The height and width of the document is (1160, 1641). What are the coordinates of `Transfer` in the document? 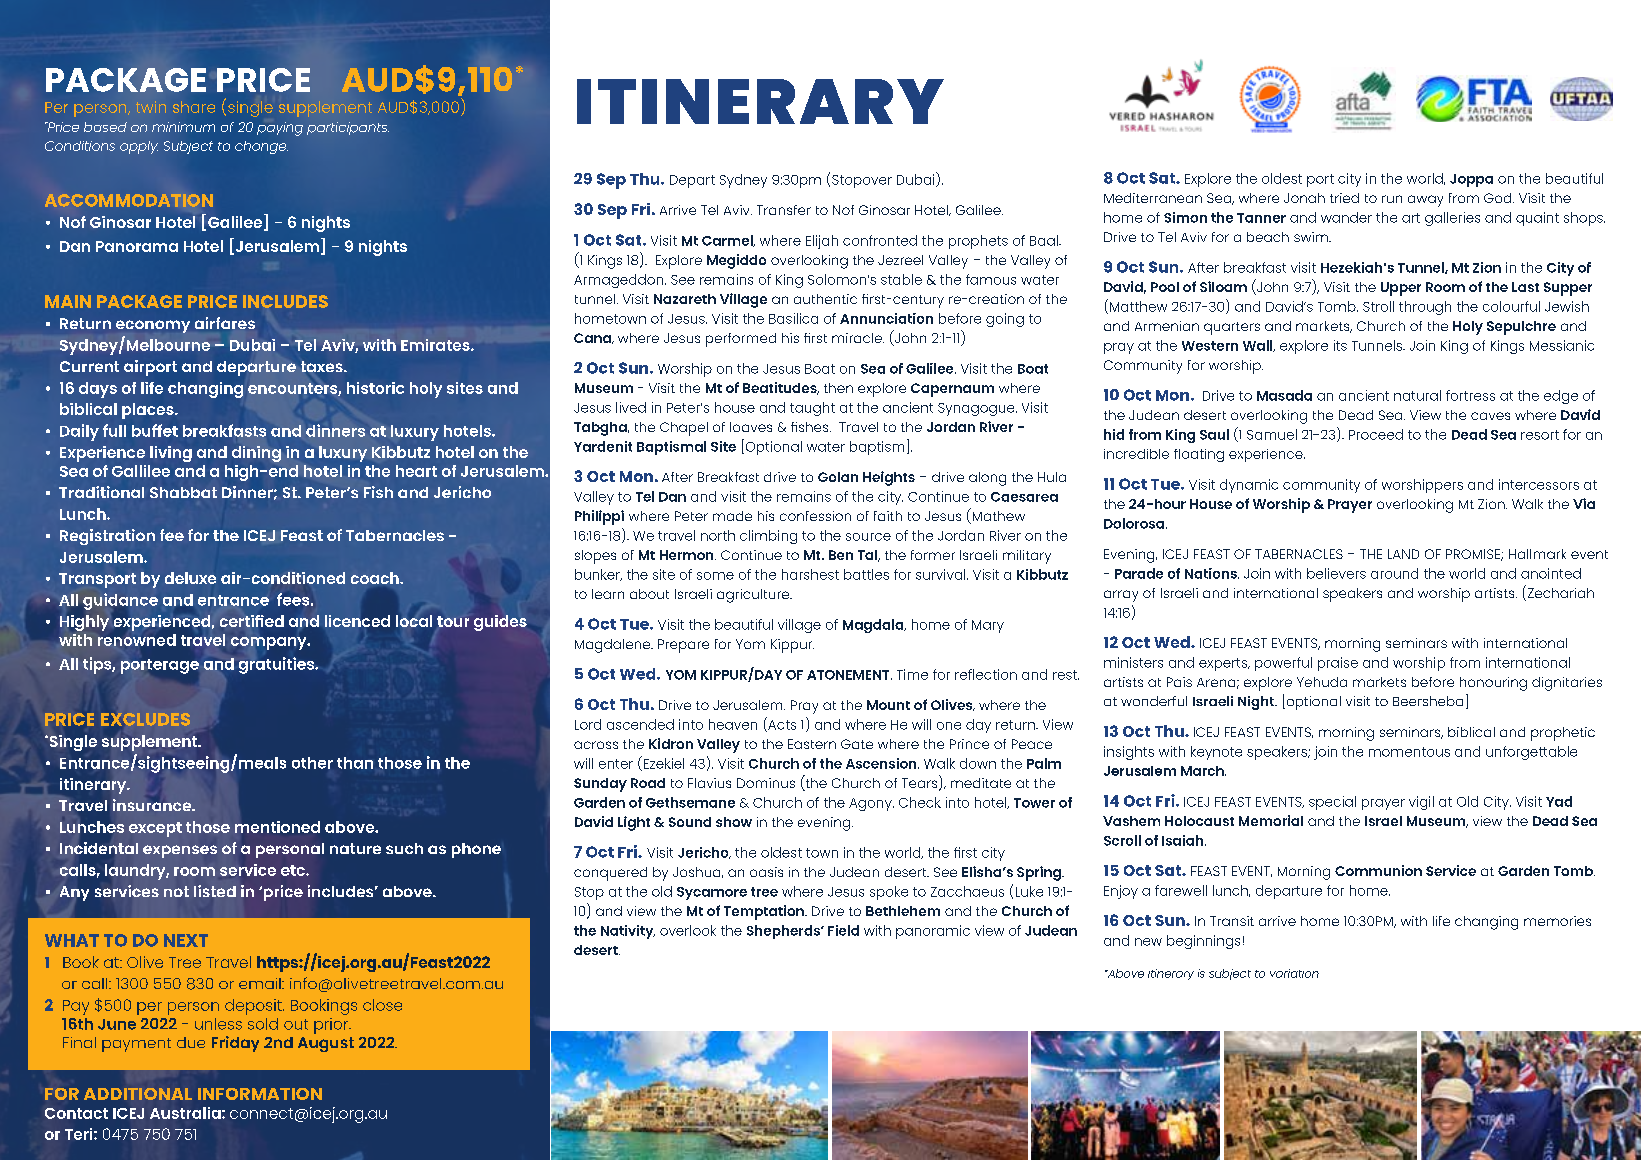 It's located at (784, 210).
